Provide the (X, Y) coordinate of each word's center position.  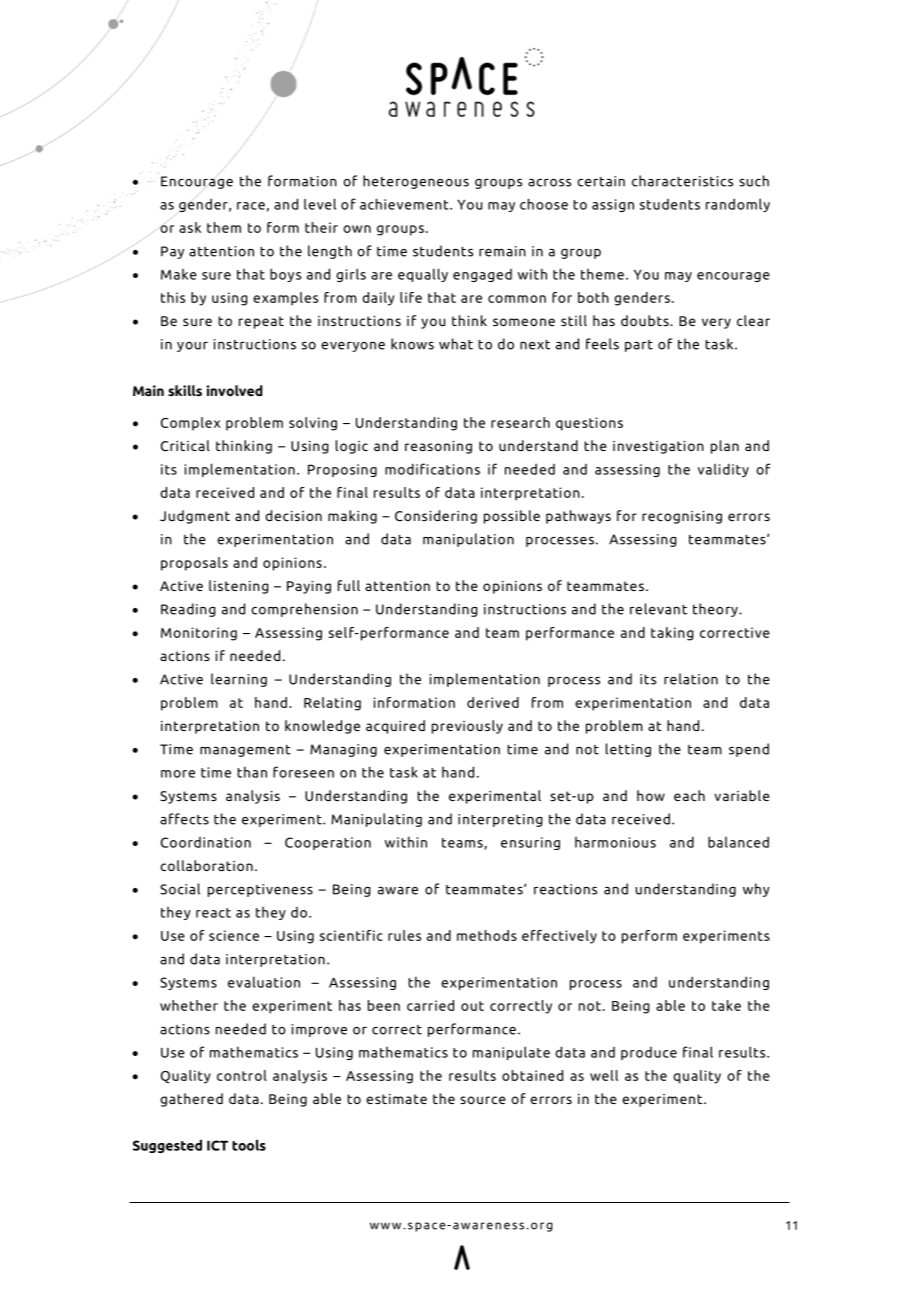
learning (239, 680)
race (251, 206)
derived (493, 702)
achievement (405, 204)
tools (249, 1145)
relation (691, 679)
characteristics (682, 181)
